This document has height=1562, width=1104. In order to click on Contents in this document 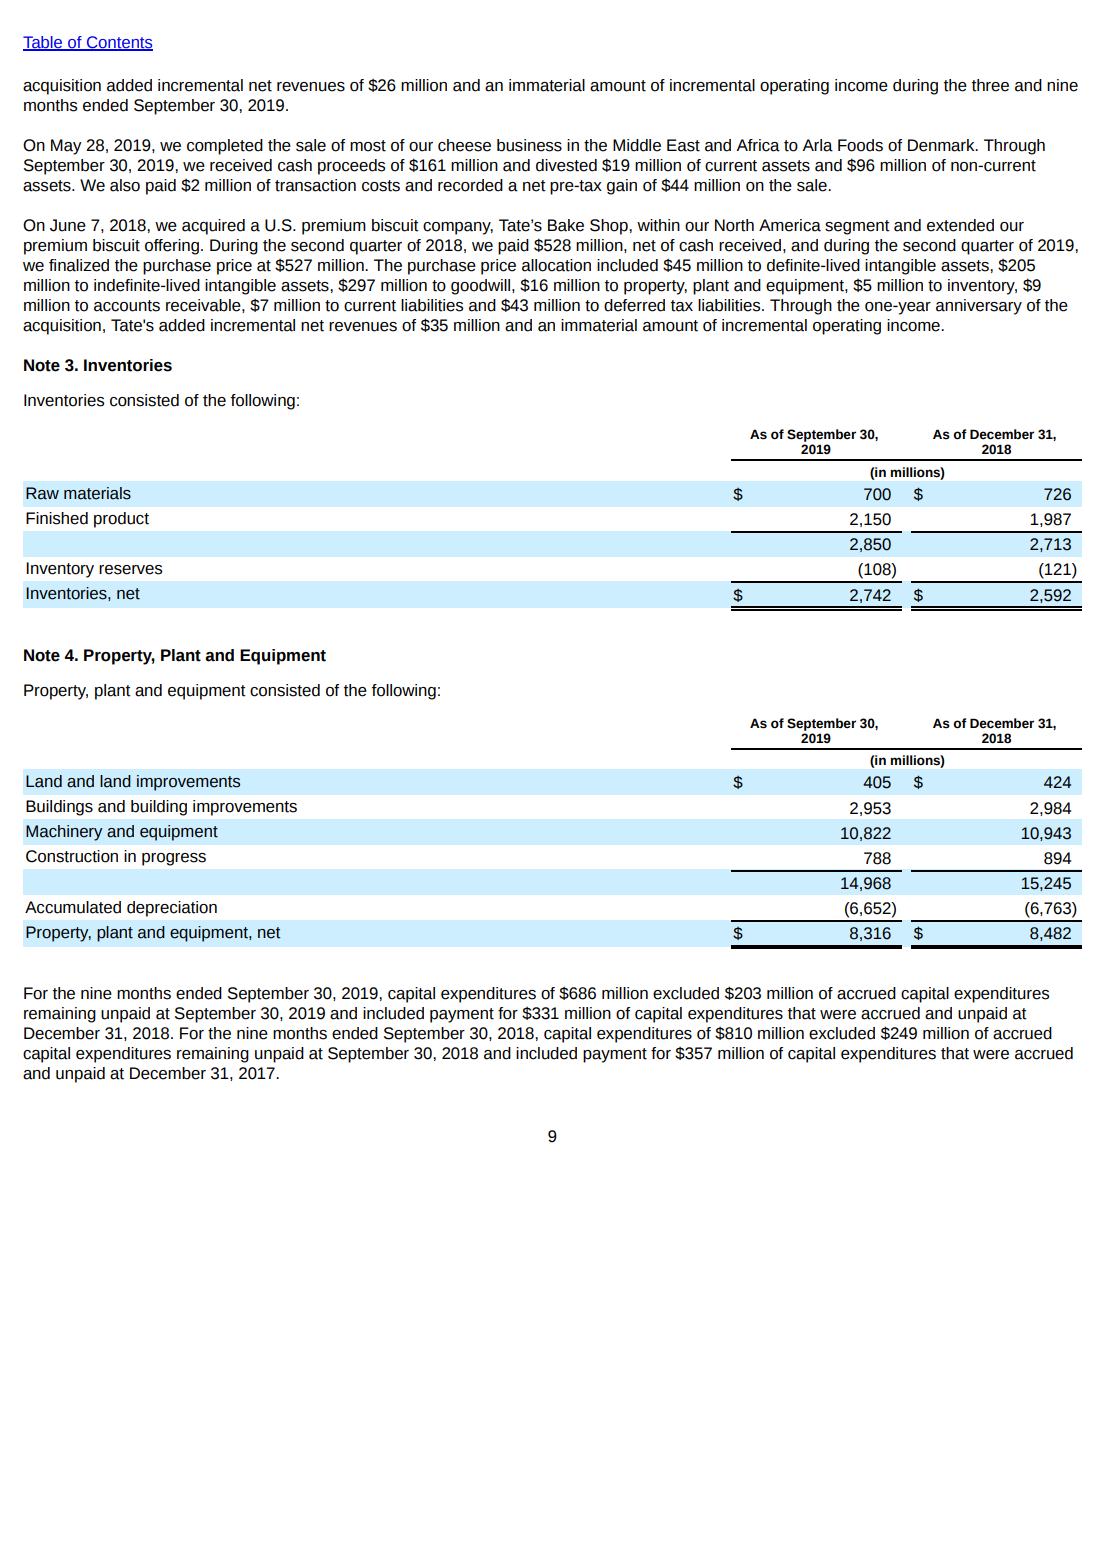, I will do `click(119, 43)`.
